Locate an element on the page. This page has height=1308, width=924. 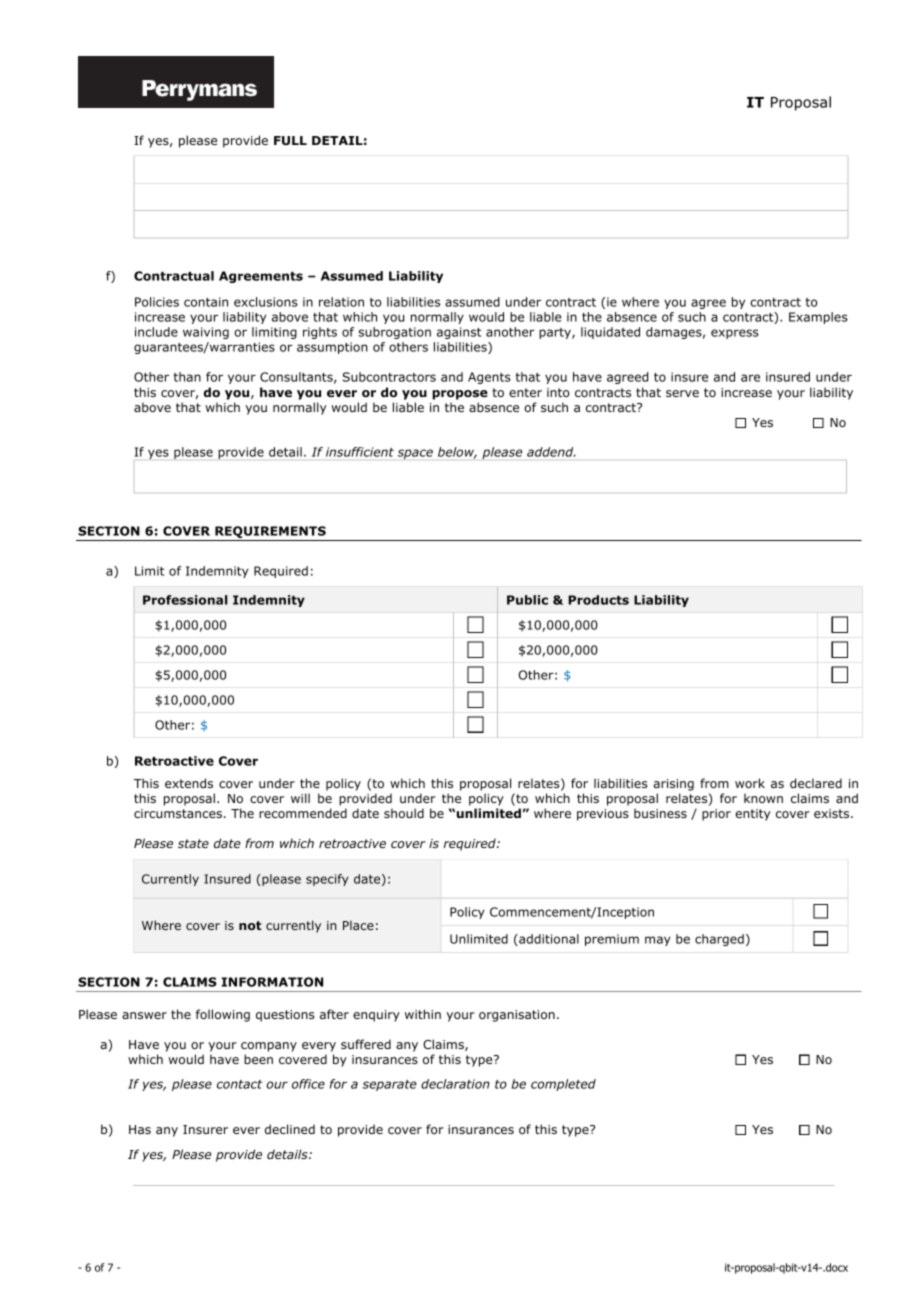
entity is located at coordinates (752, 815).
